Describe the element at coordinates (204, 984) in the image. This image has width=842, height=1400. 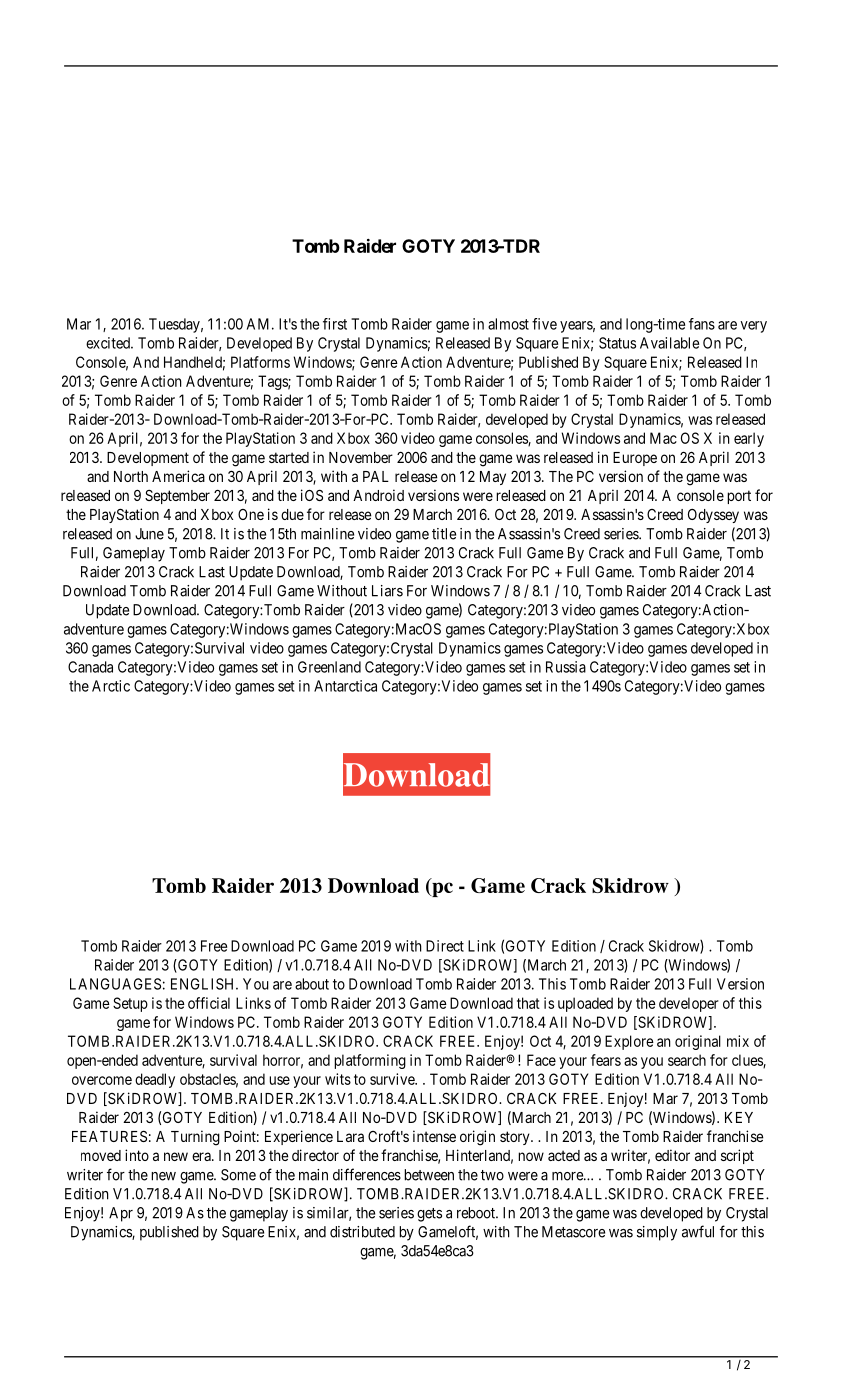
I see `ENGLISH` at that location.
